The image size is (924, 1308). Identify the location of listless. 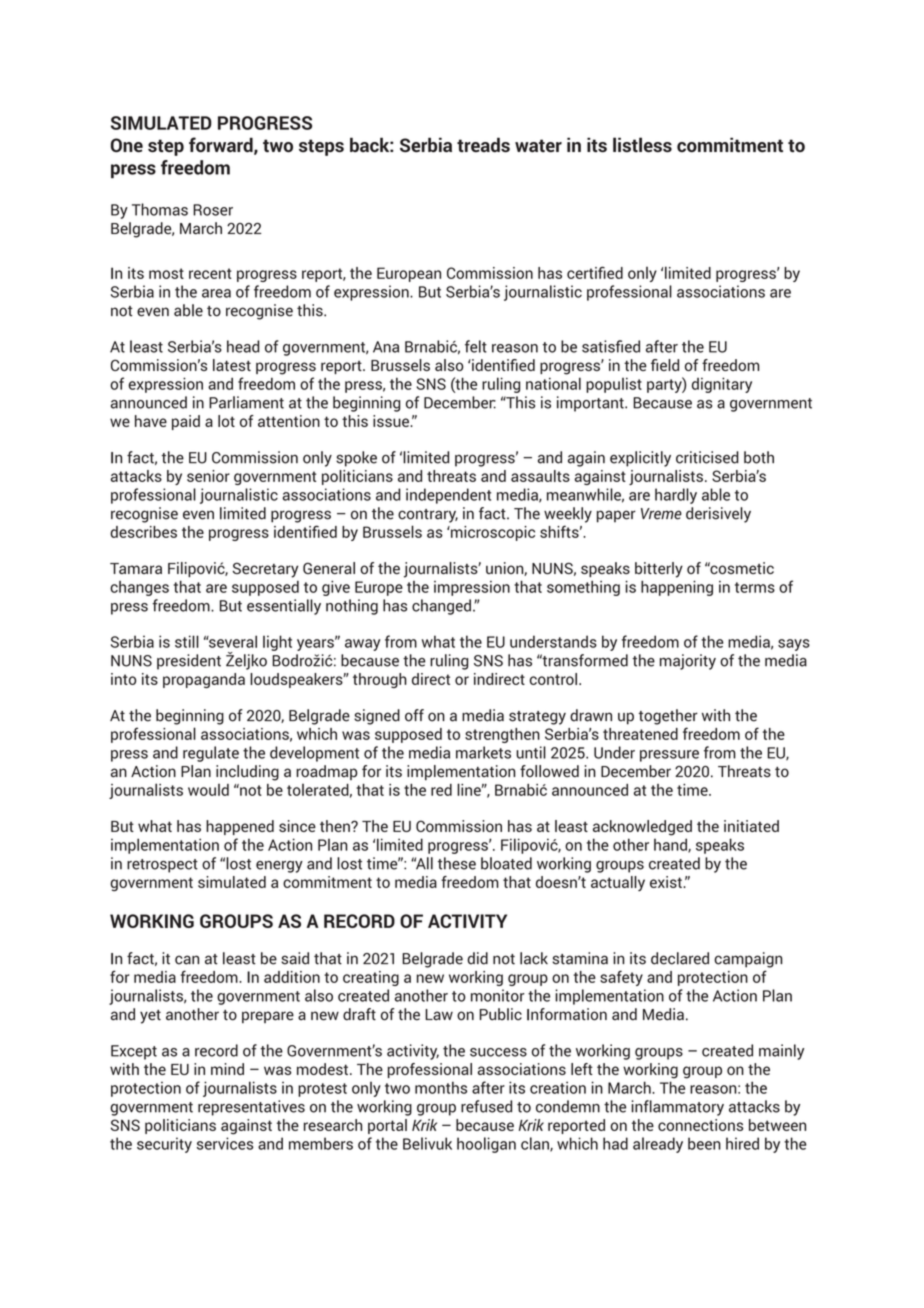
(642, 144).
